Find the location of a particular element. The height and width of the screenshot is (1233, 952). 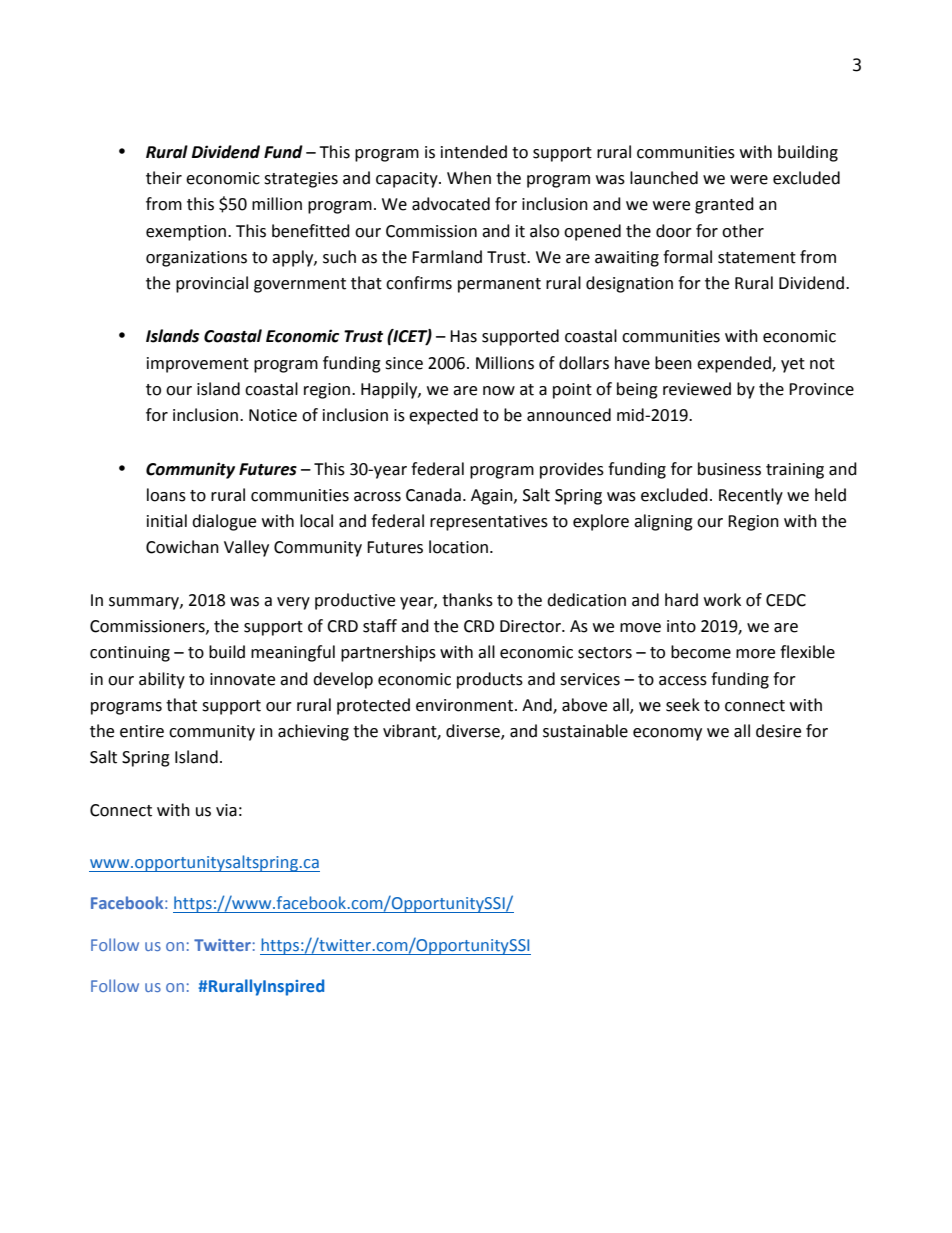

work is located at coordinates (722, 600).
